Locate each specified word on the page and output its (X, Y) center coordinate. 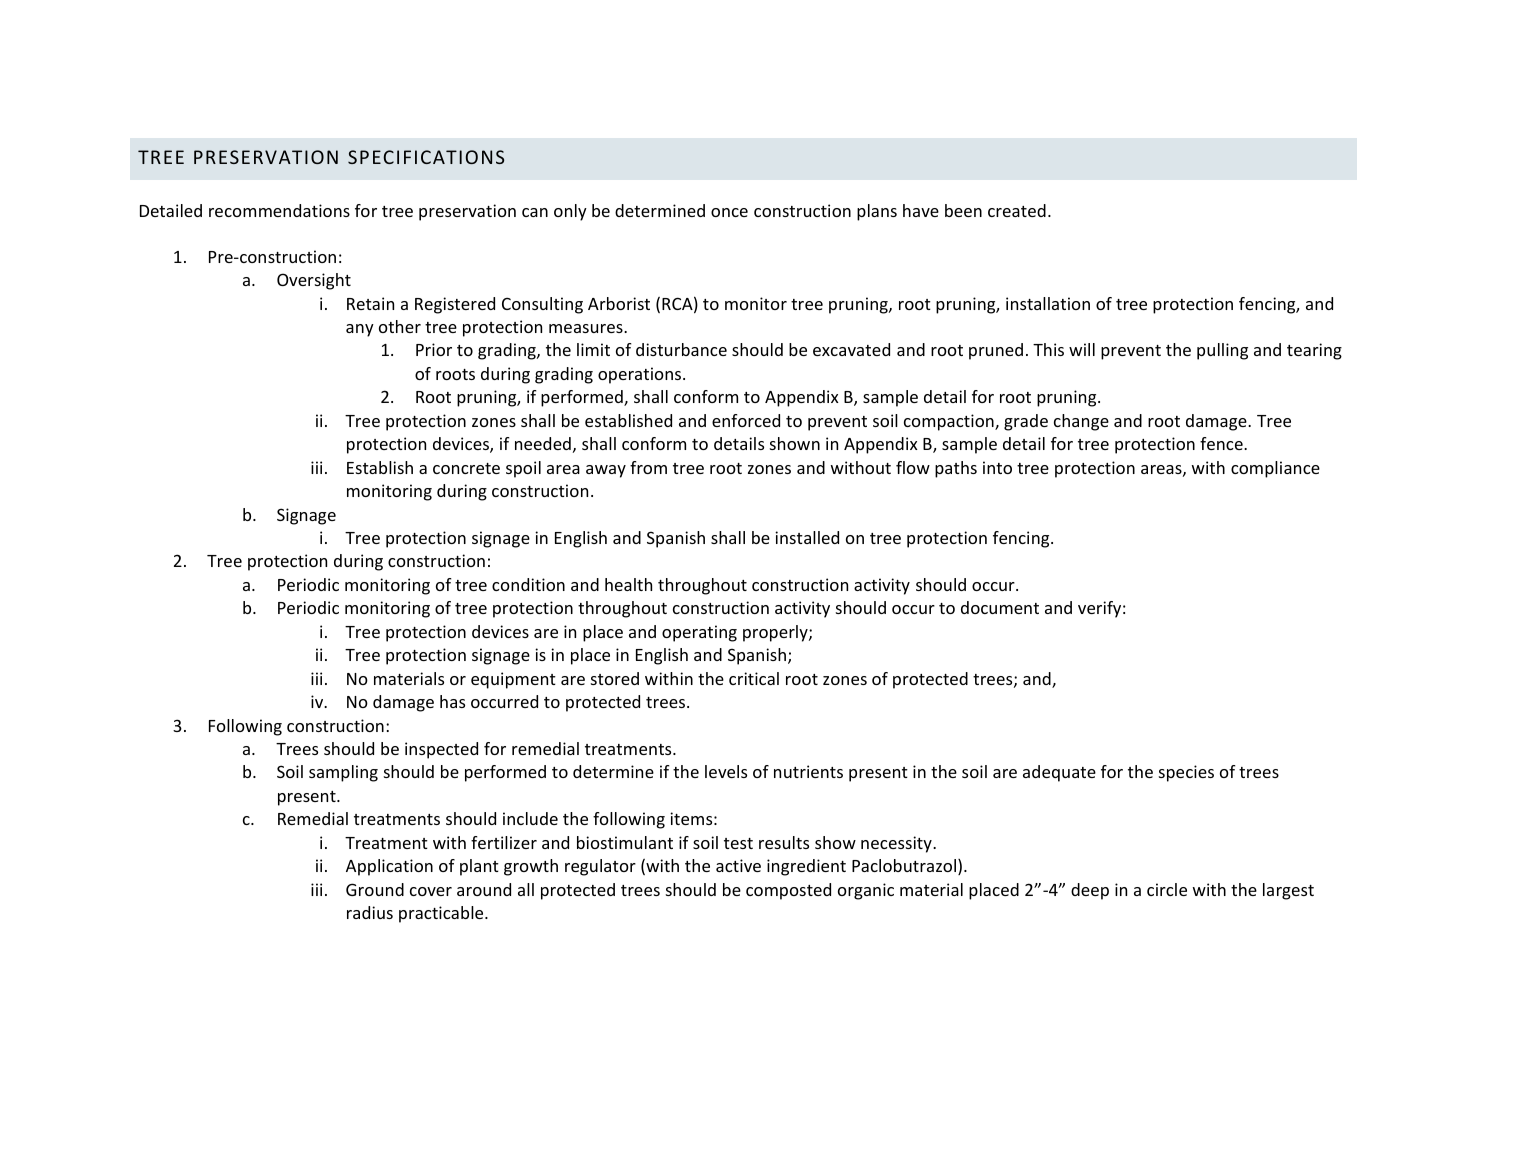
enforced (746, 420)
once (729, 212)
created (1017, 210)
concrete (466, 468)
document (1000, 607)
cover (431, 891)
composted (788, 891)
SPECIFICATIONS (426, 157)
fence (1222, 443)
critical (754, 678)
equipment (513, 680)
